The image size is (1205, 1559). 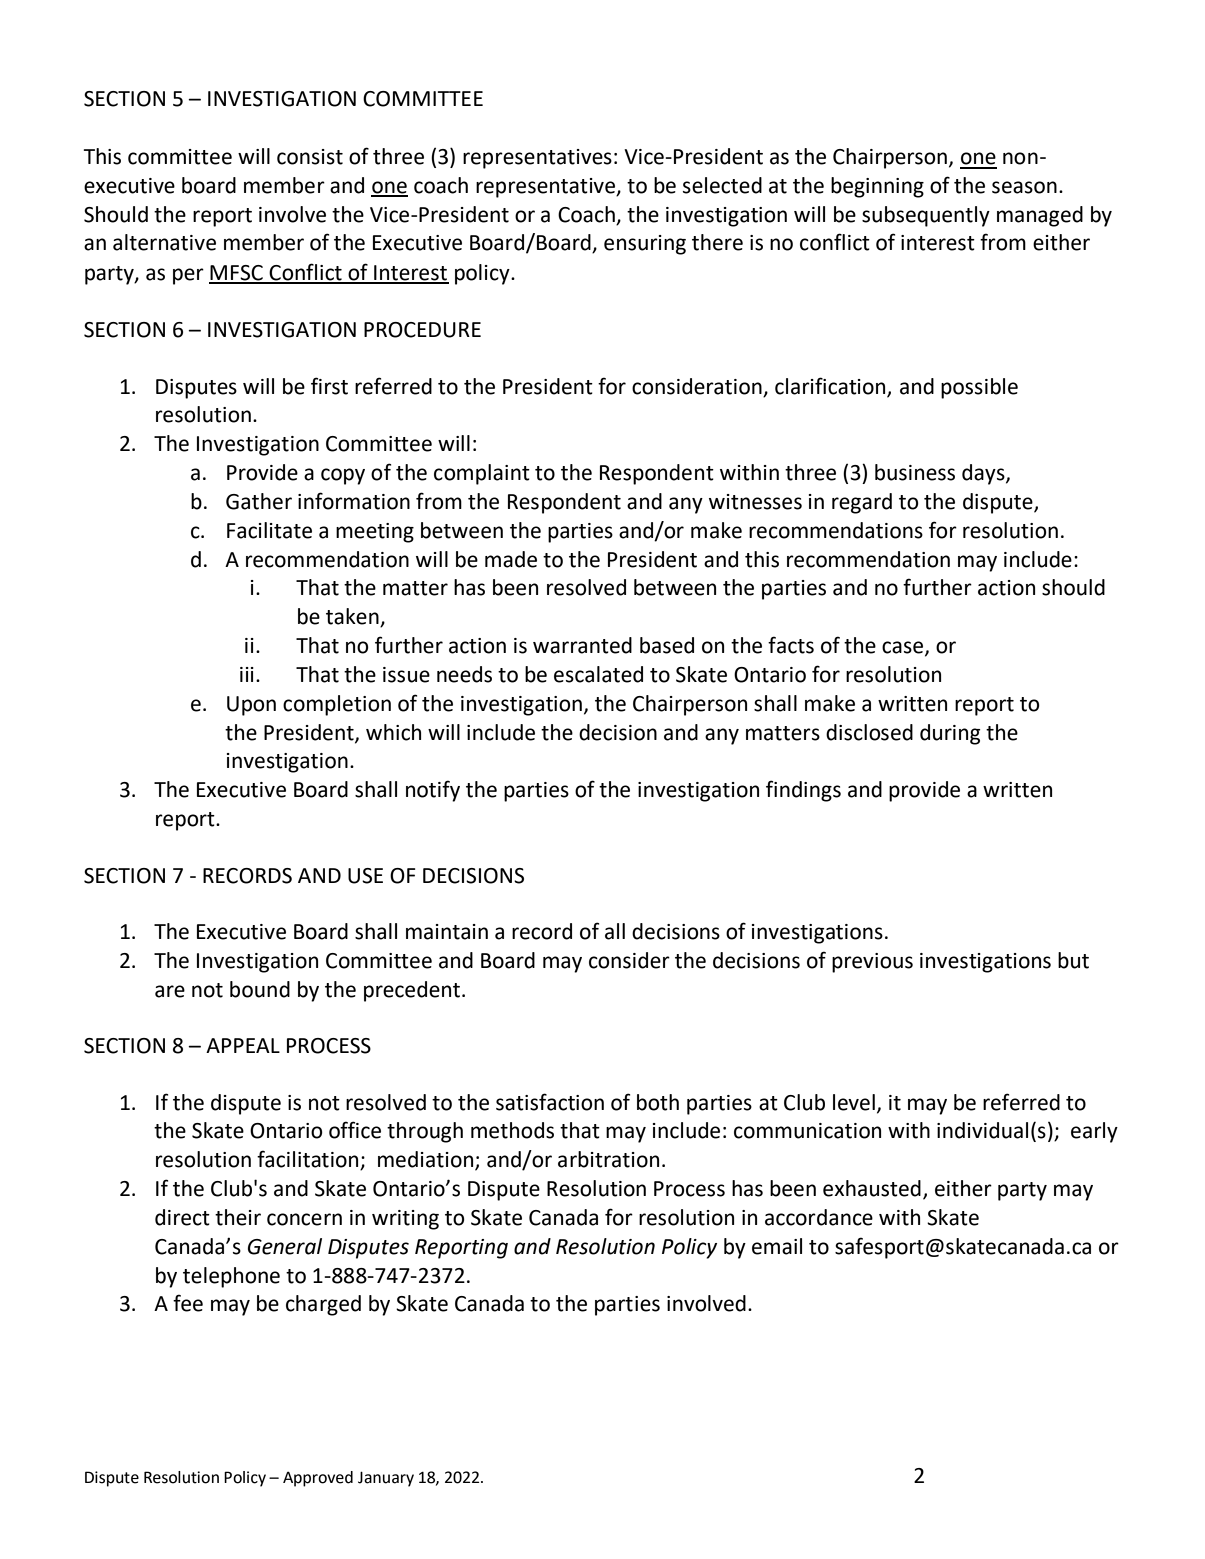 What do you see at coordinates (310, 157) in the screenshot?
I see `consist` at bounding box center [310, 157].
